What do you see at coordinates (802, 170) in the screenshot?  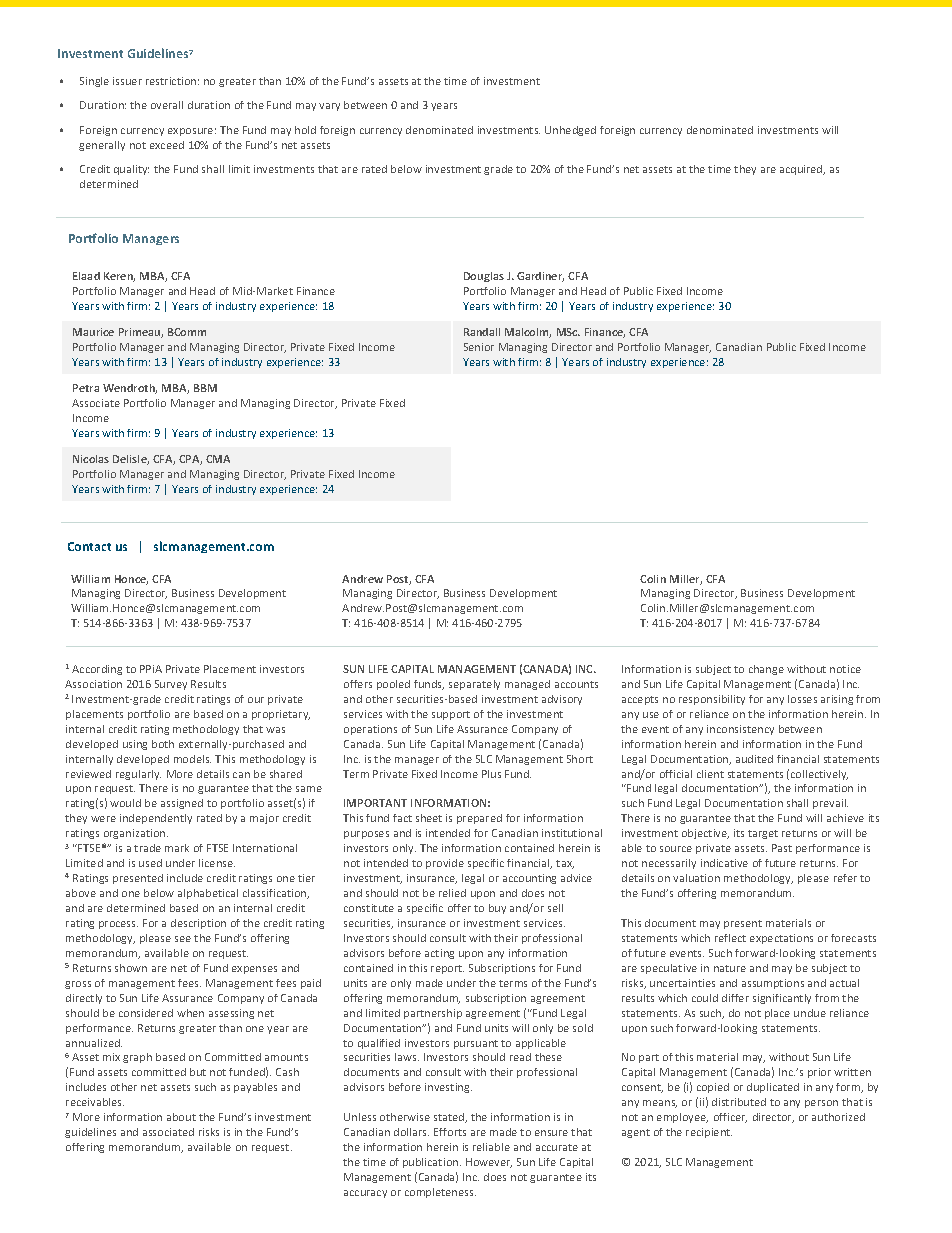 I see `acquired` at bounding box center [802, 170].
